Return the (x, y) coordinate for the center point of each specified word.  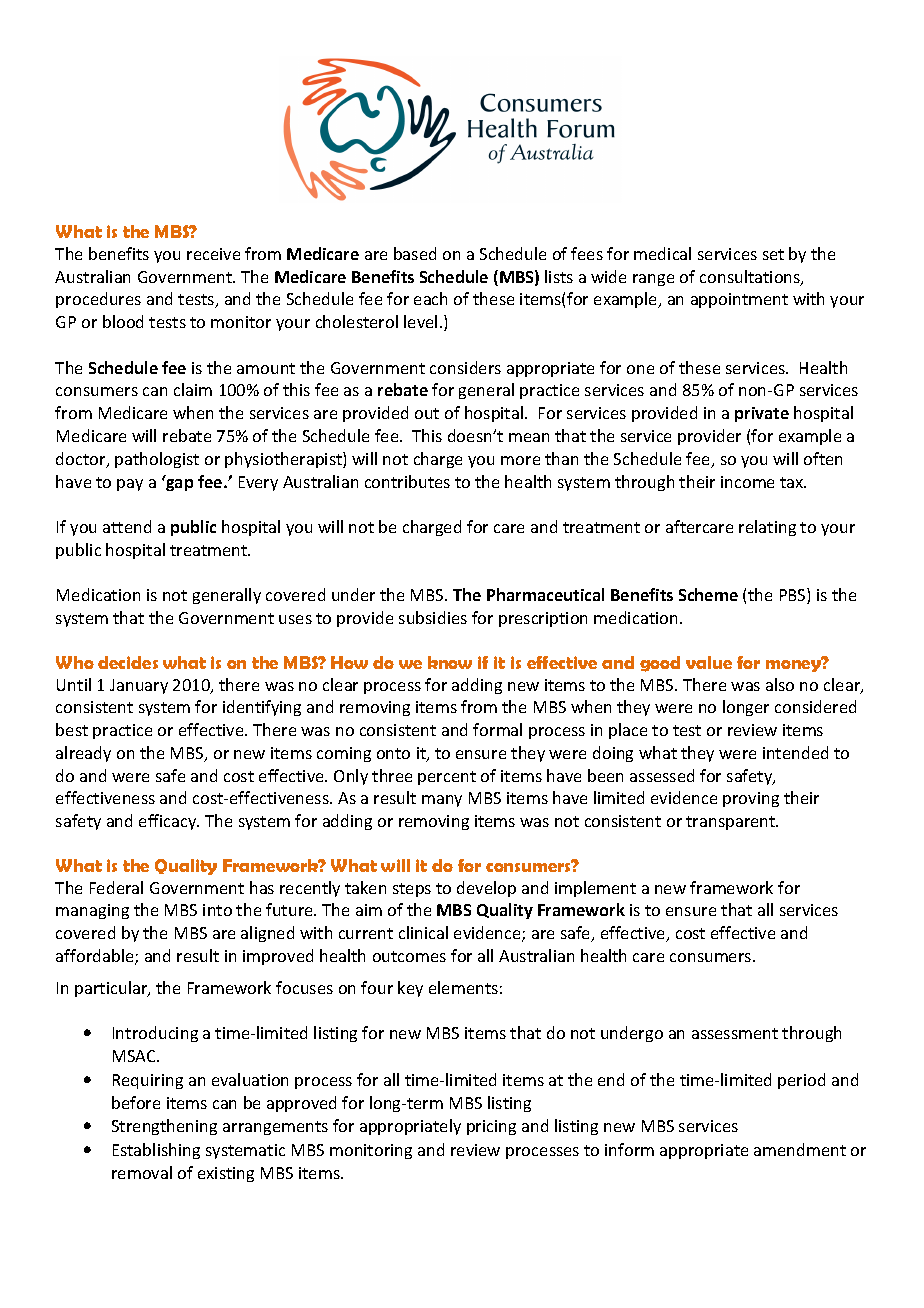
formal (497, 729)
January (139, 686)
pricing (491, 1127)
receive (213, 254)
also (780, 684)
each (430, 298)
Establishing (156, 1151)
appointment (739, 300)
